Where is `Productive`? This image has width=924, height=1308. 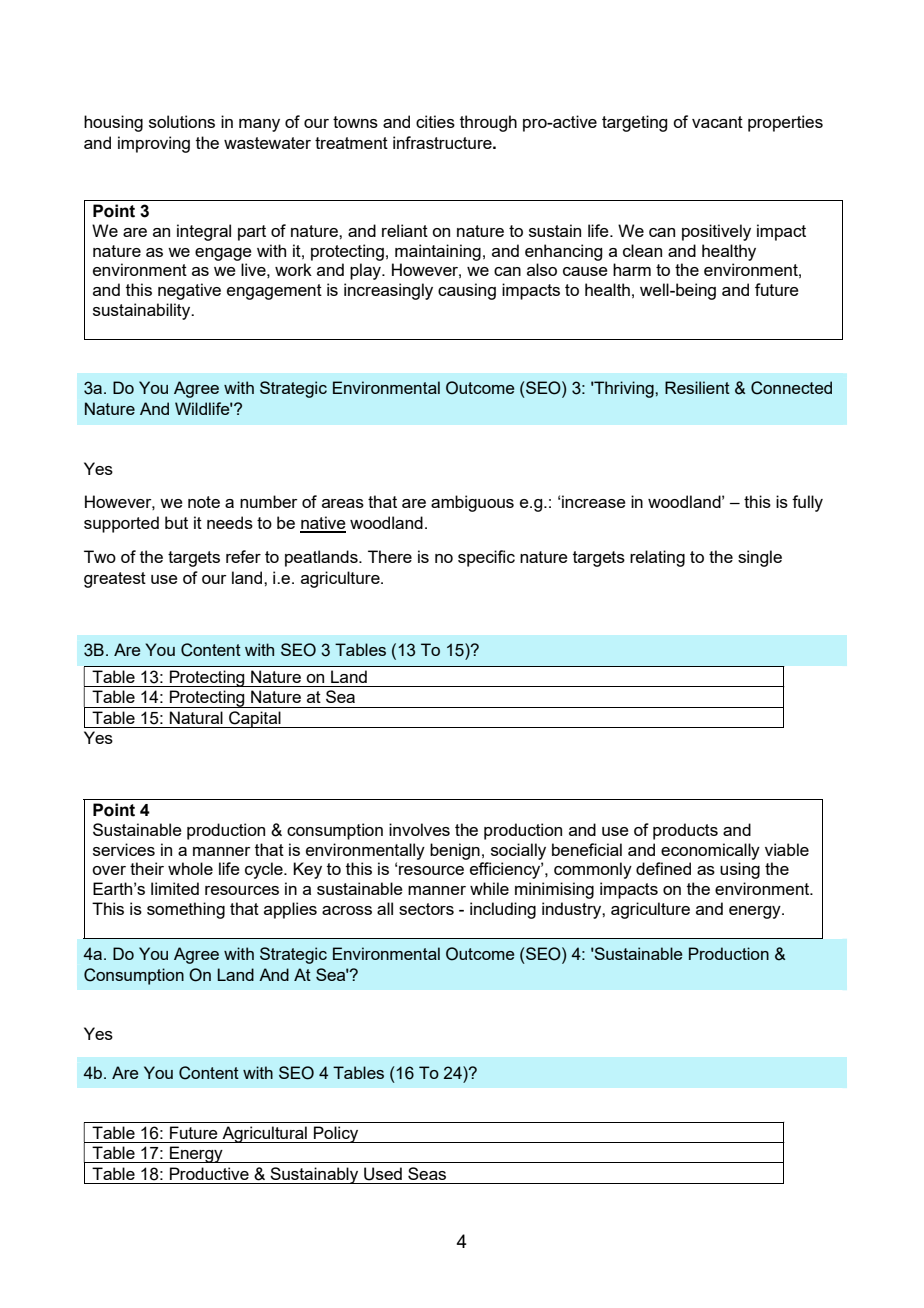
Productive is located at coordinates (209, 1173).
